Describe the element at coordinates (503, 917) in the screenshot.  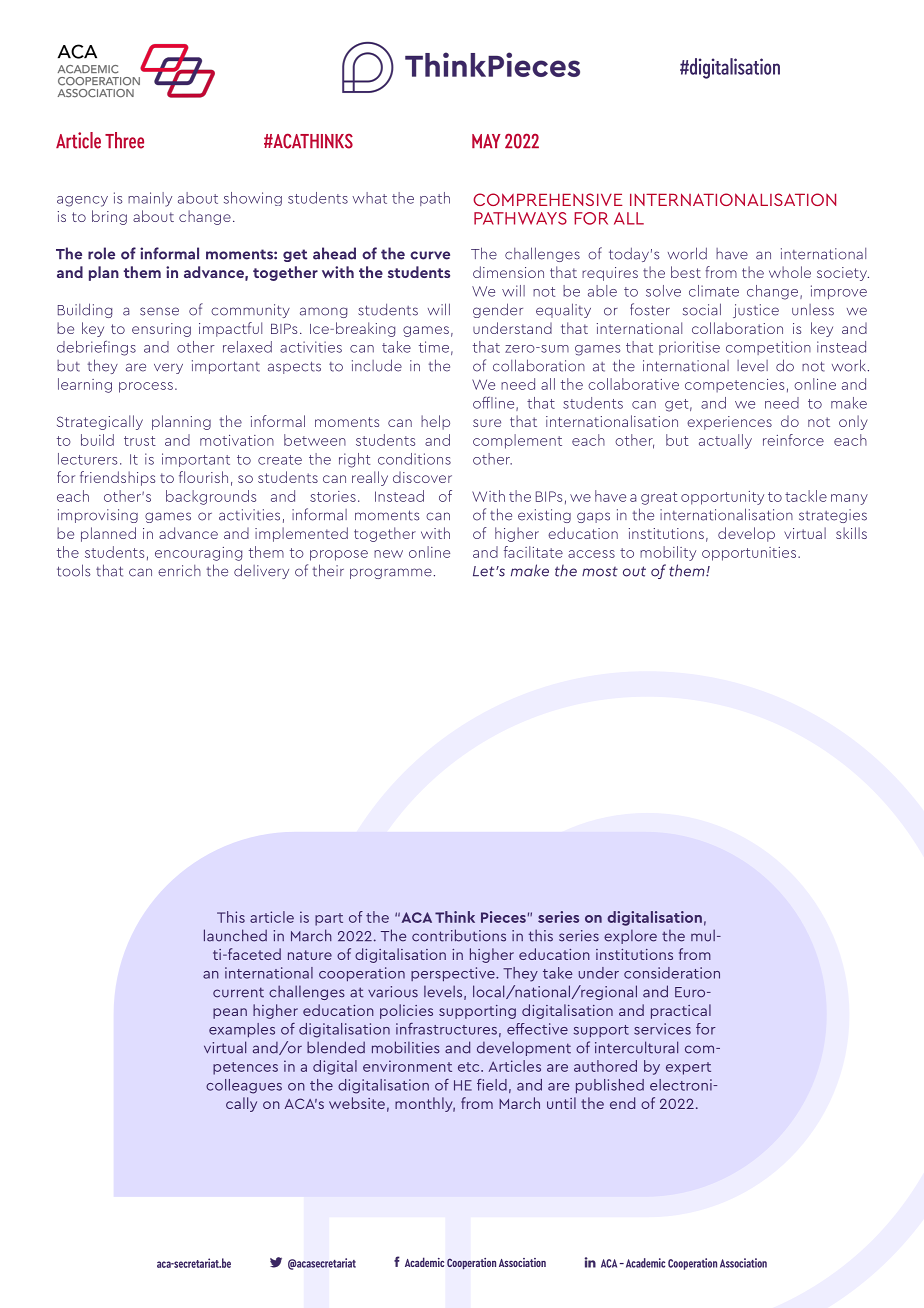
I see `Pieces` at that location.
